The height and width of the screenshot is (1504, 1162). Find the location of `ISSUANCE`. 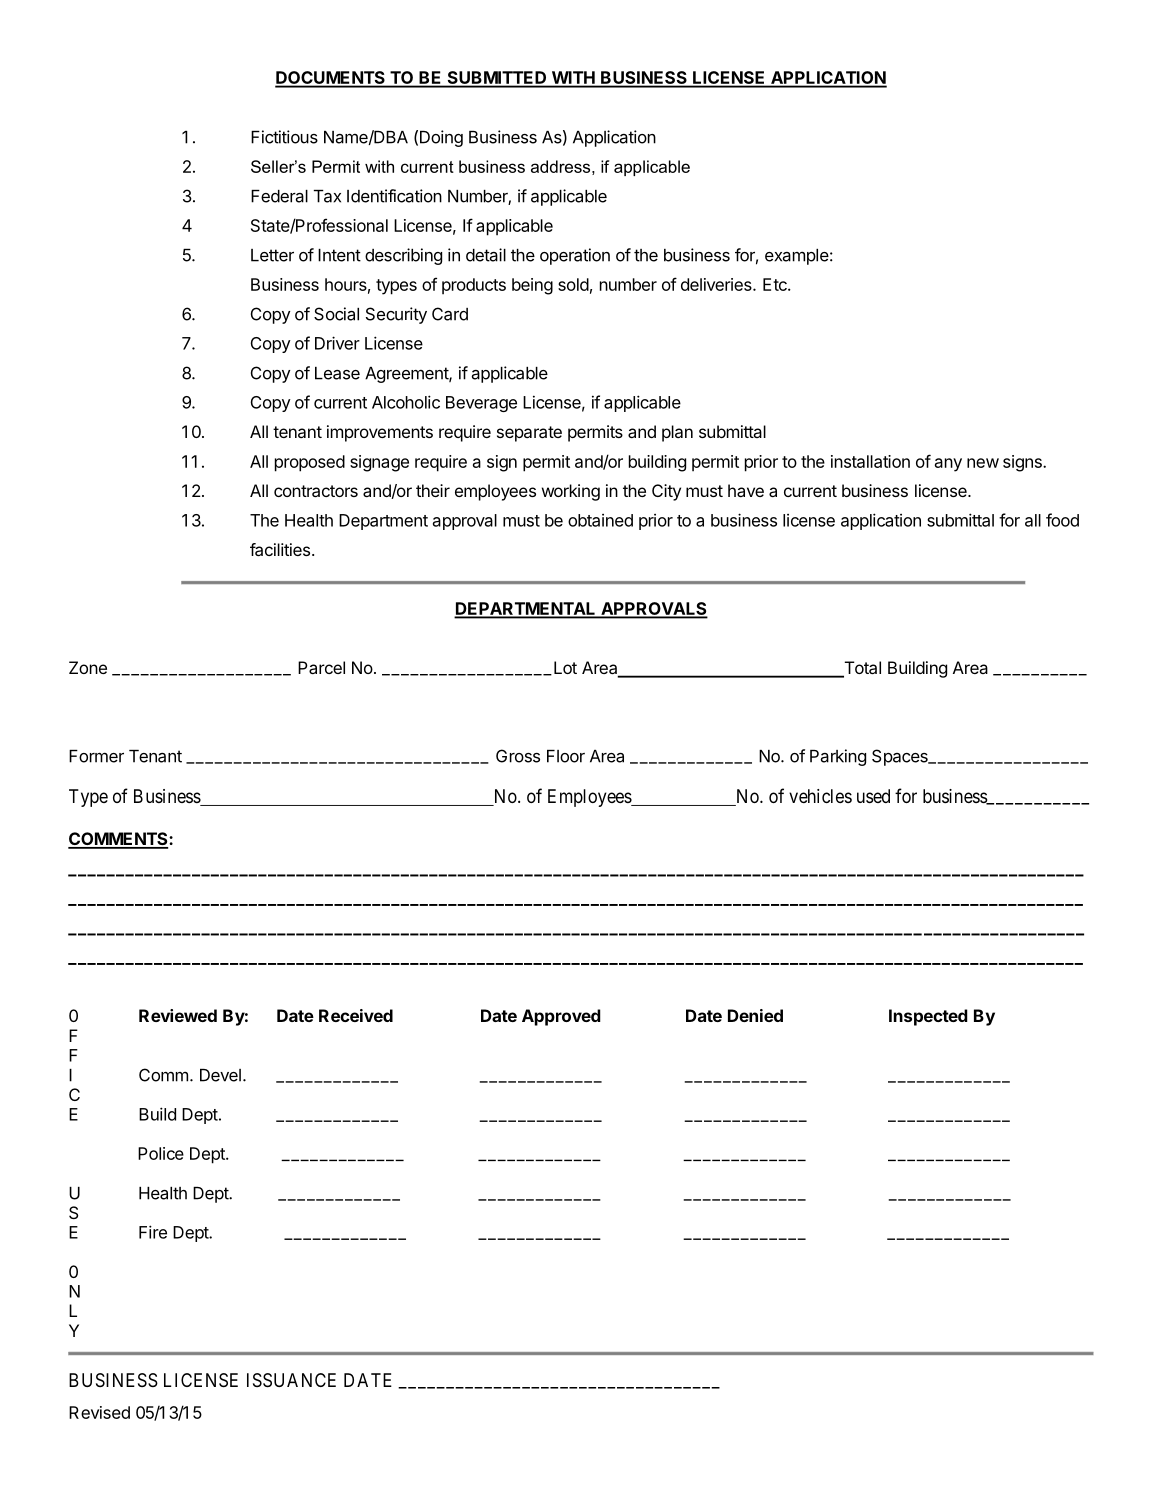

ISSUANCE is located at coordinates (291, 1380).
